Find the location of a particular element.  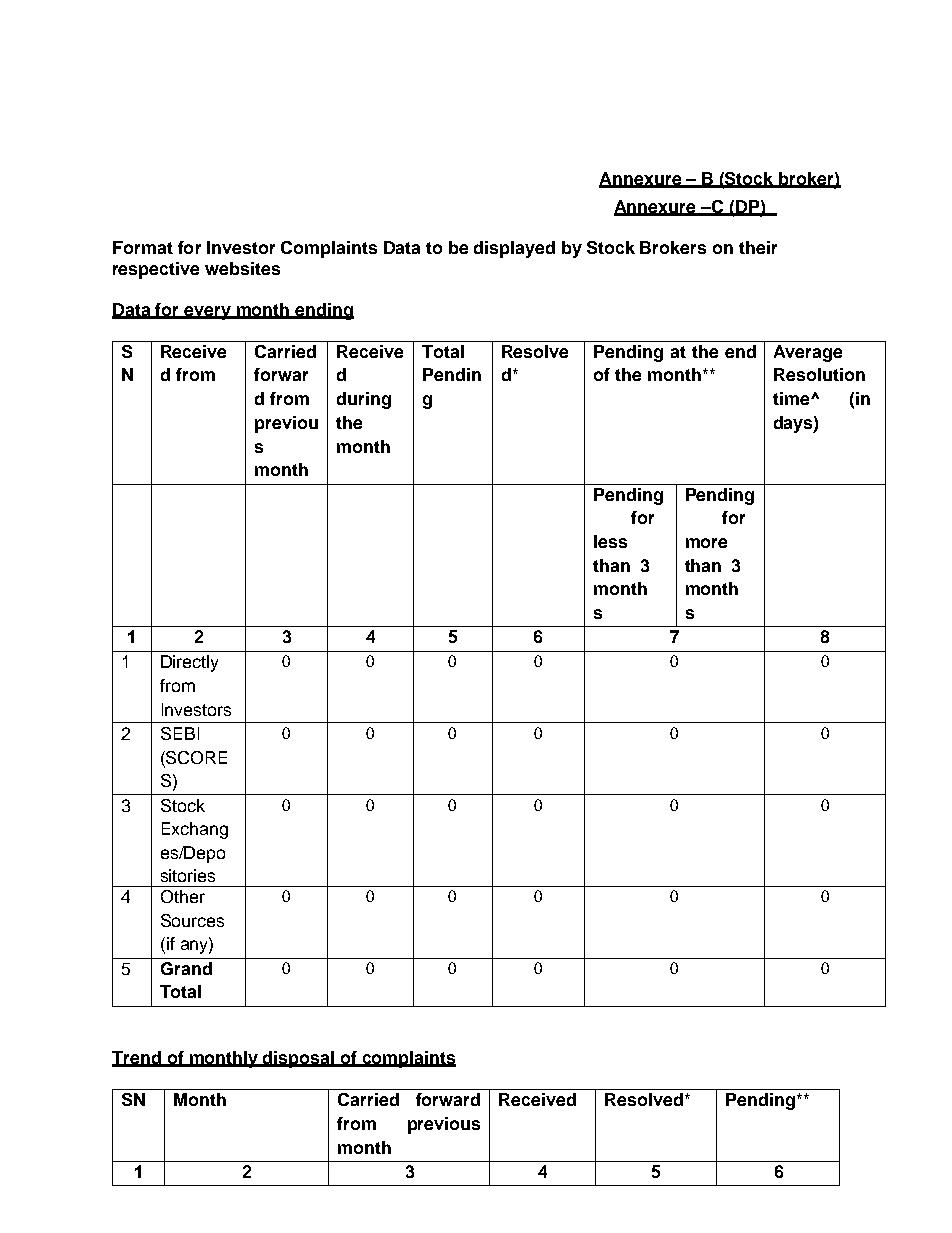

Directly is located at coordinates (189, 663).
